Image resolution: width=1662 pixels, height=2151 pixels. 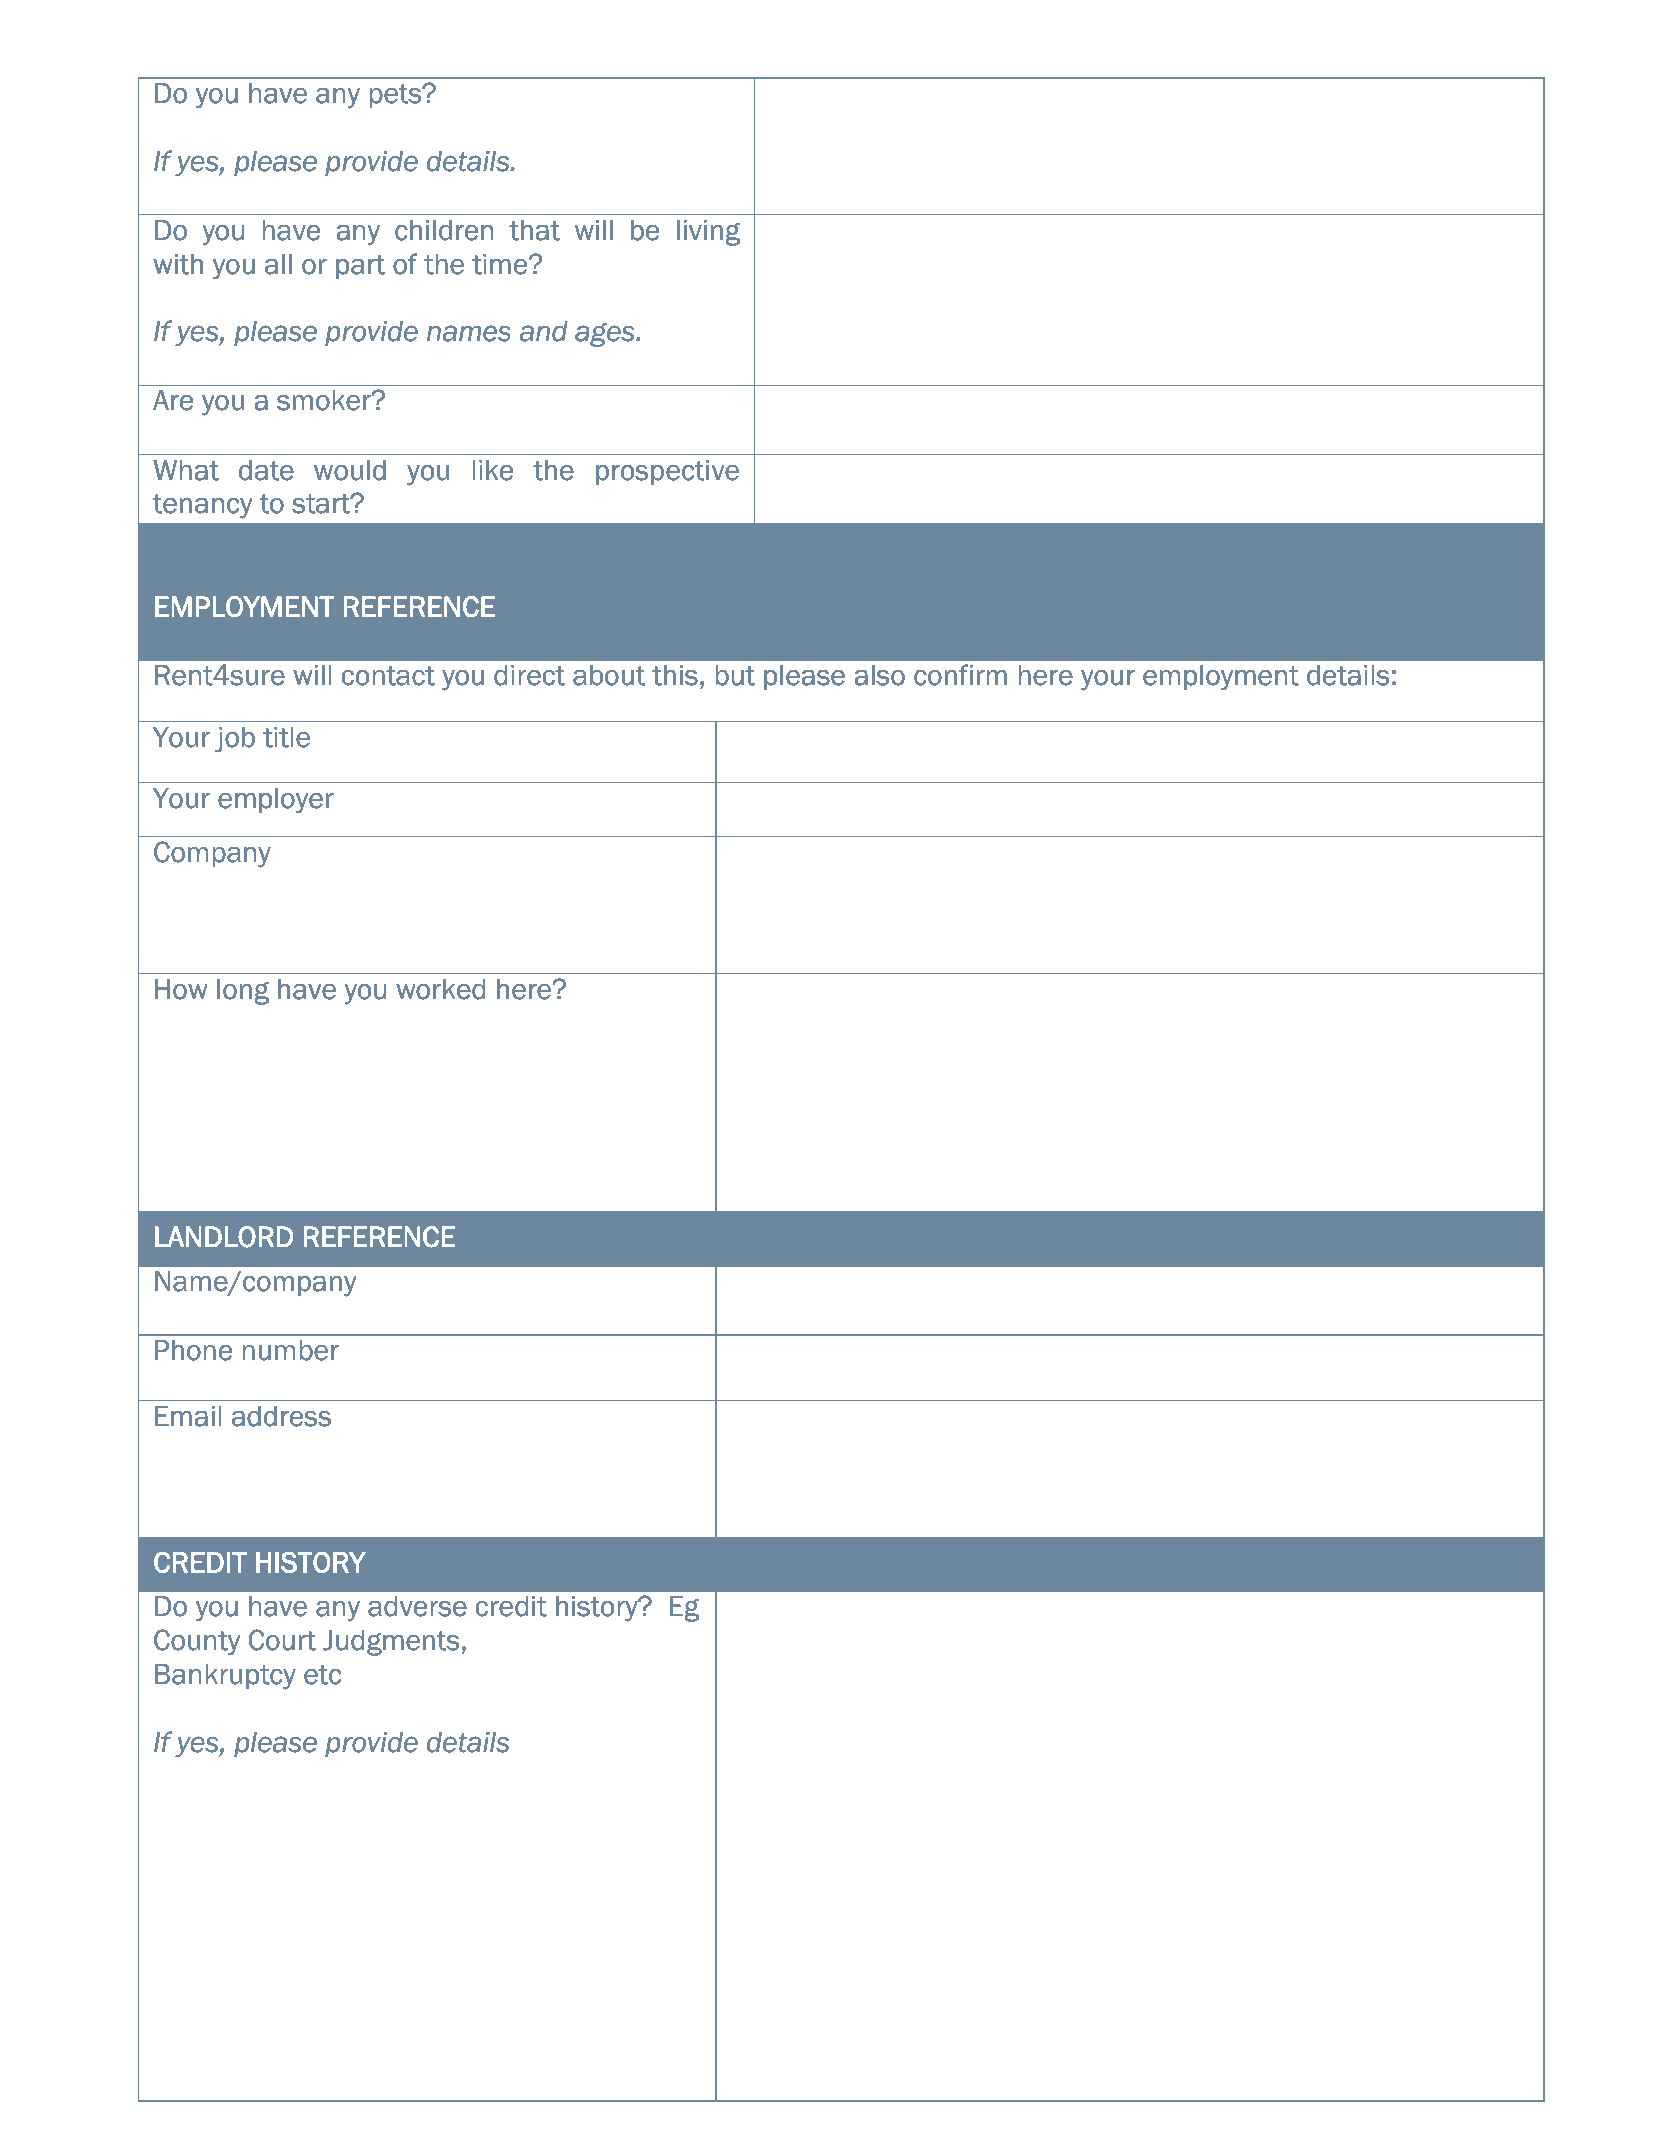 I want to click on that, so click(x=534, y=230).
